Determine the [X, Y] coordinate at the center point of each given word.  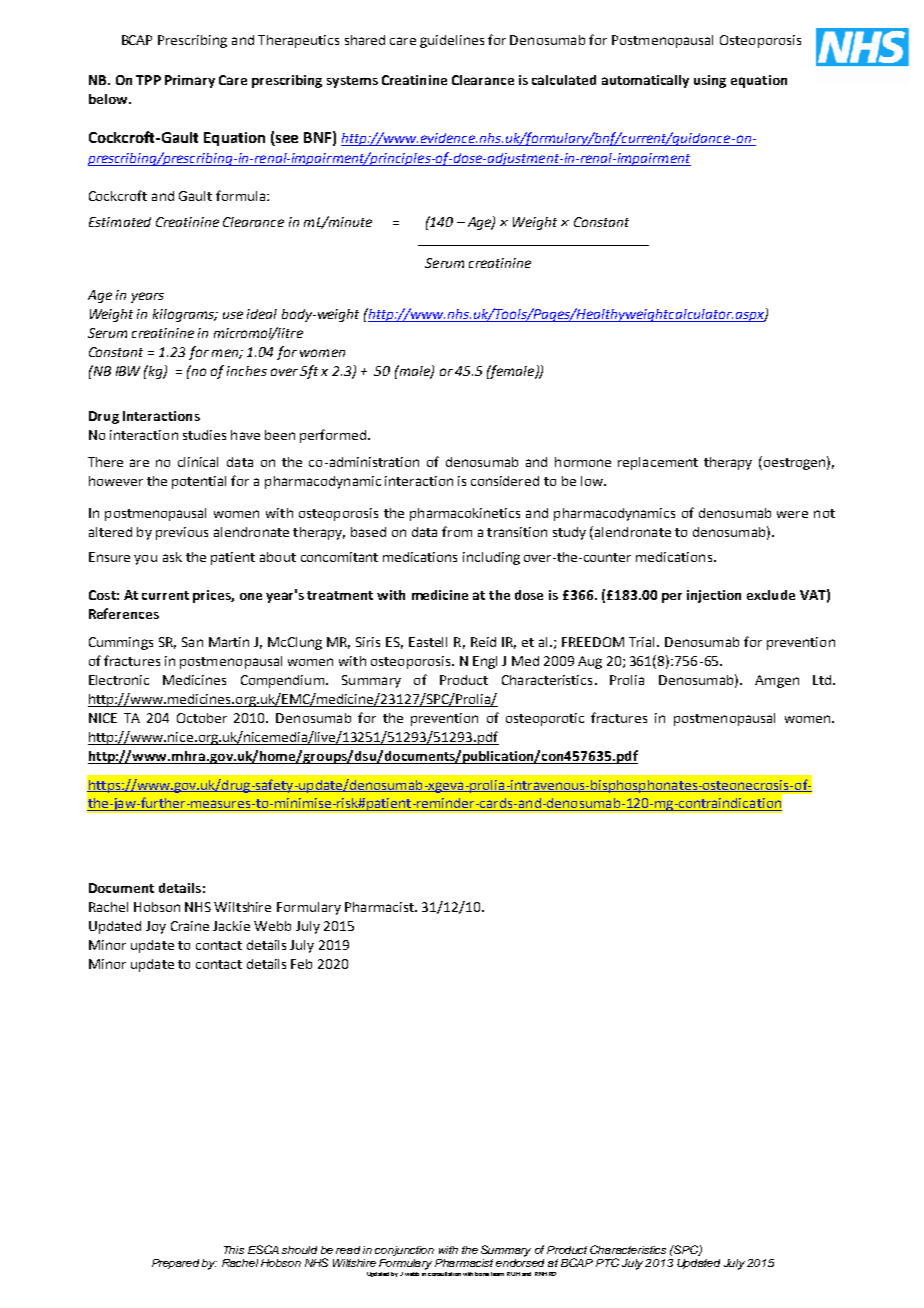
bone [482, 1274]
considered [505, 481]
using [710, 81]
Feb [301, 964]
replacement [658, 463]
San [192, 642]
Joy [156, 927]
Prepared [175, 1264]
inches [247, 371]
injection [714, 596]
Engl [485, 662]
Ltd [822, 680]
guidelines [452, 41]
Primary [190, 81]
